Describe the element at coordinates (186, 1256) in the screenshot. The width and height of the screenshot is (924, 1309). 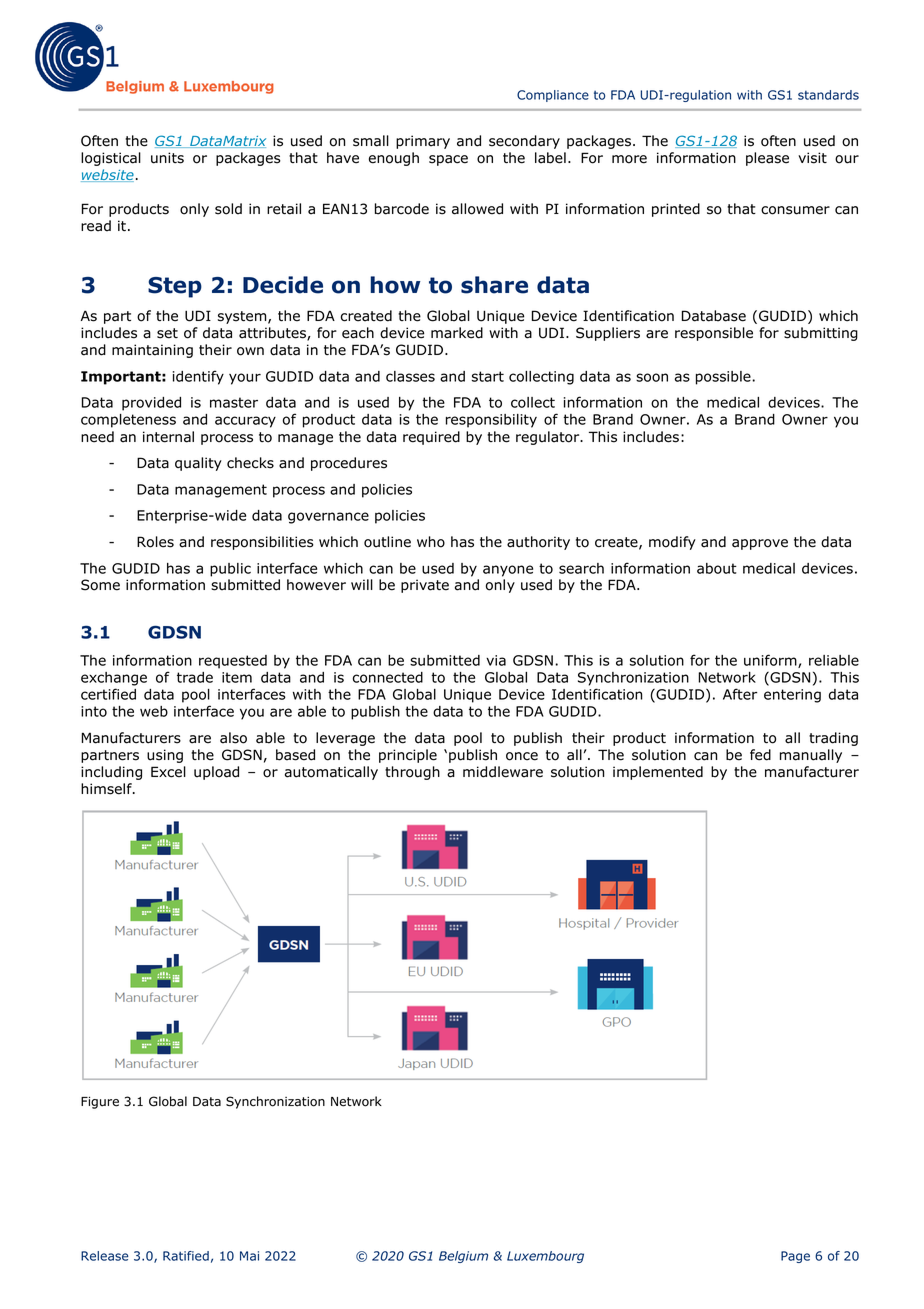
I see `Ratified` at that location.
